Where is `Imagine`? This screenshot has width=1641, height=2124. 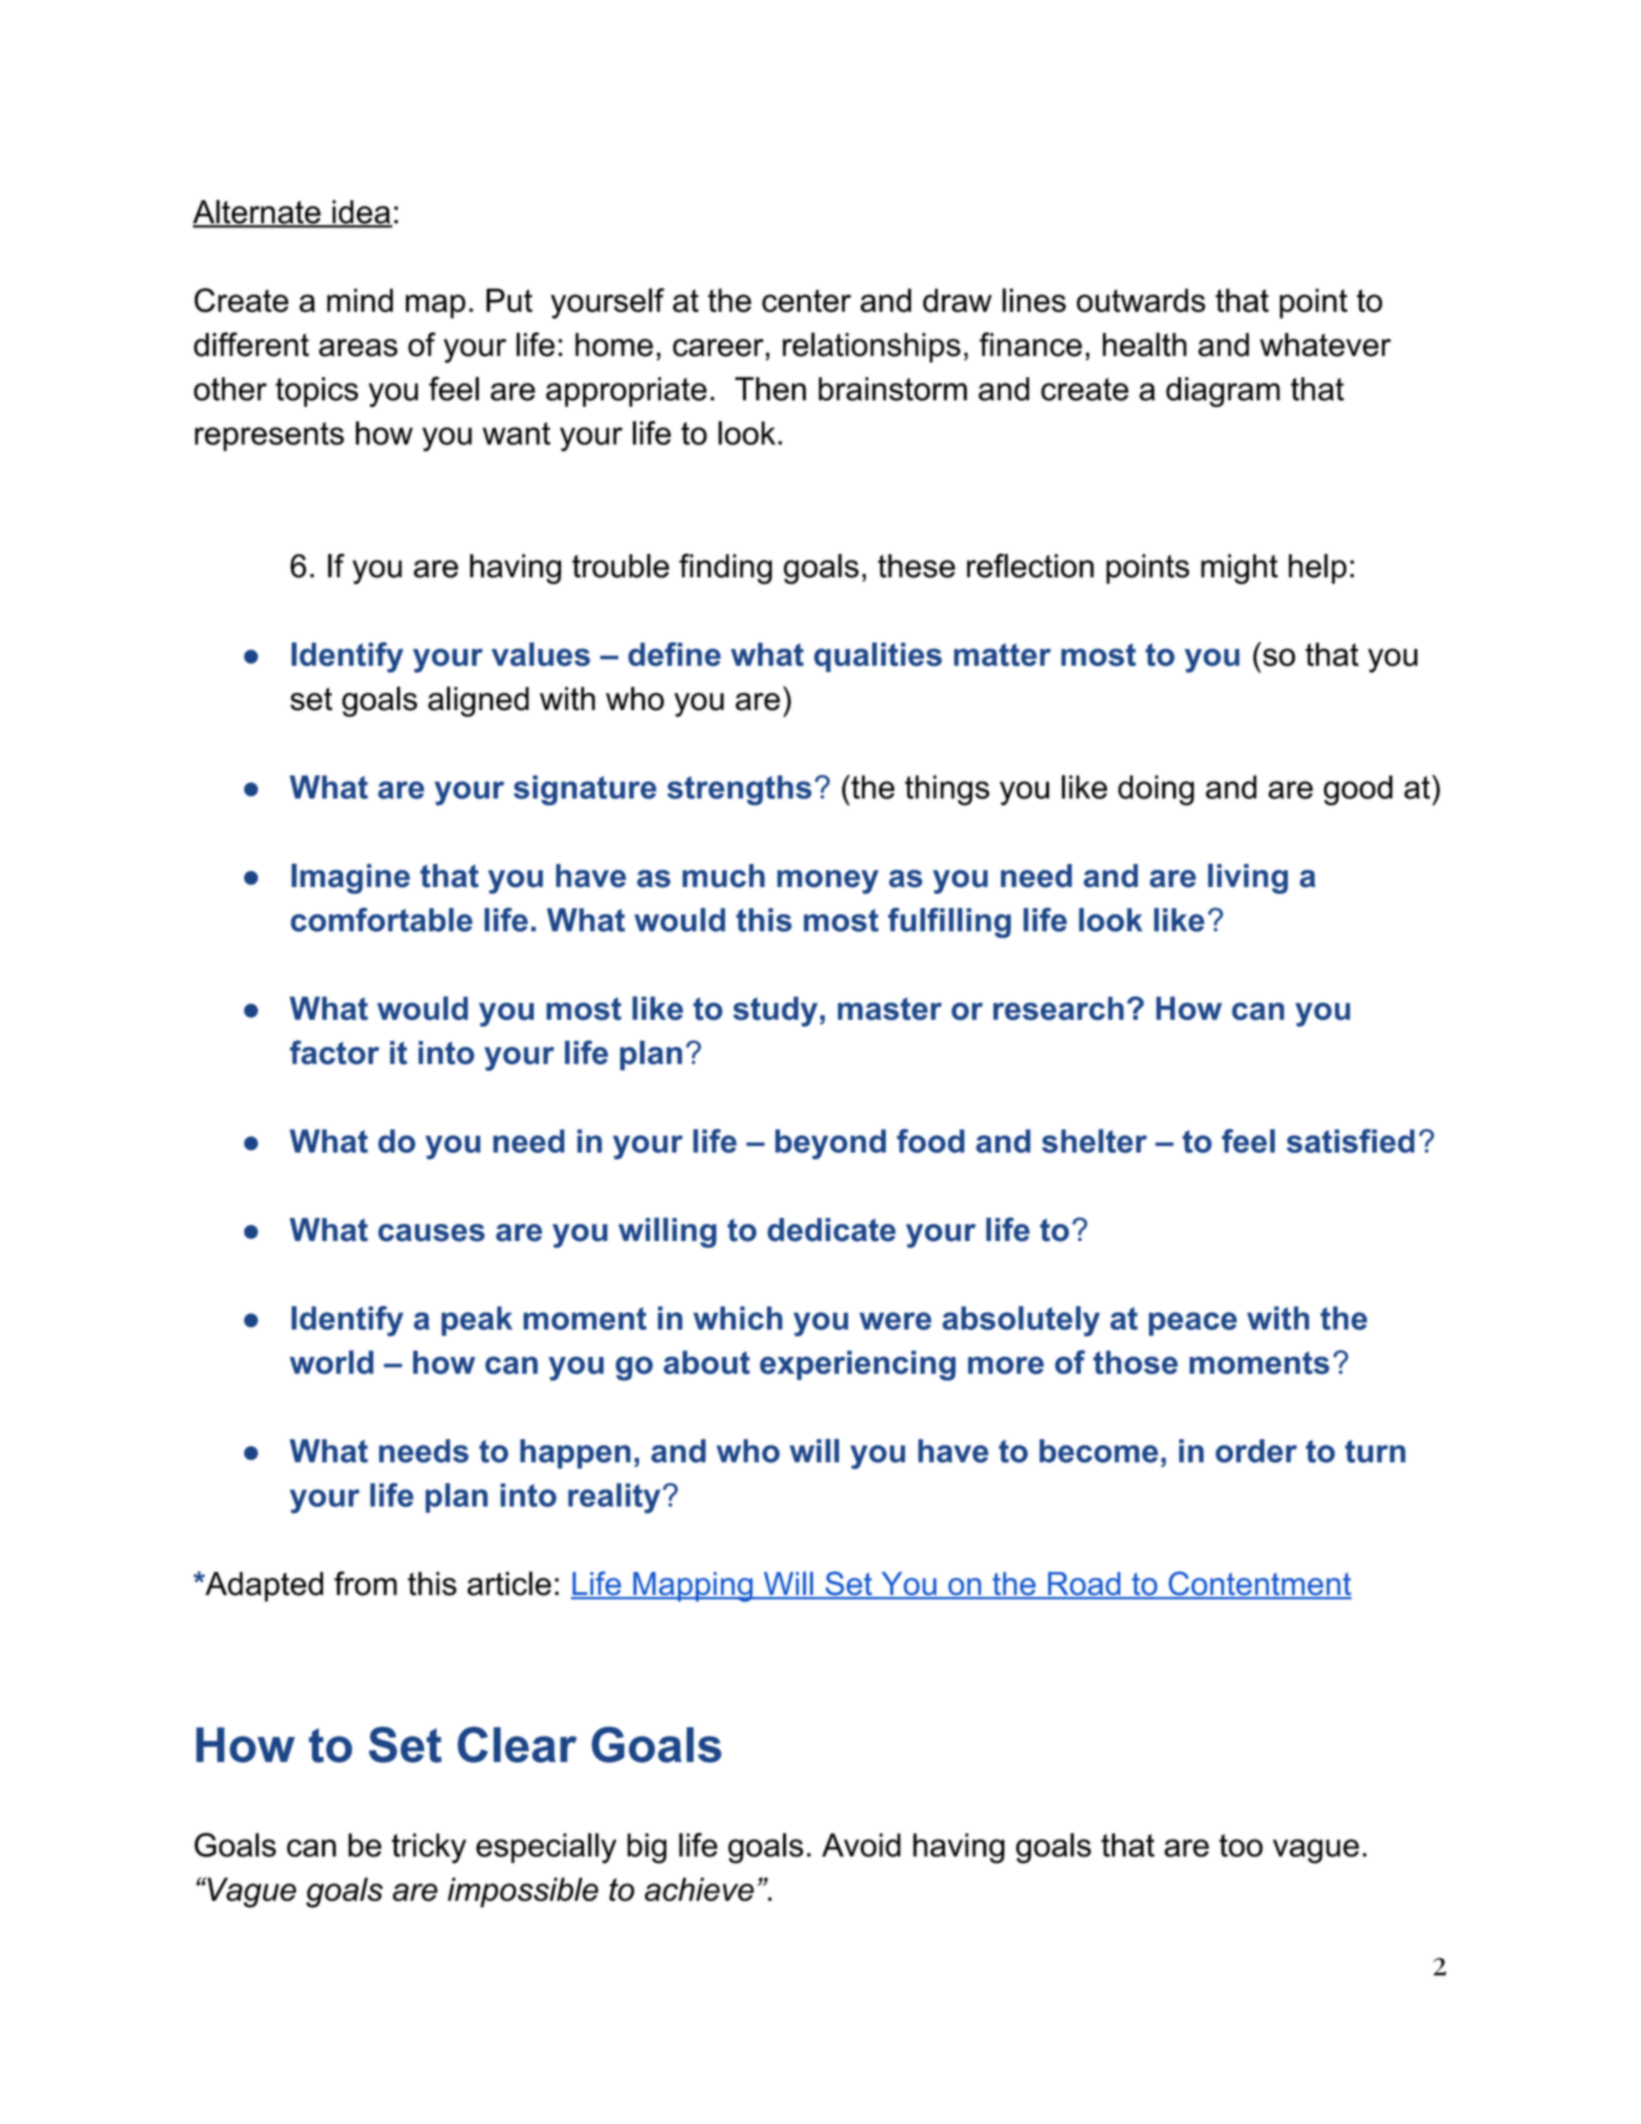 Imagine is located at coordinates (351, 878).
